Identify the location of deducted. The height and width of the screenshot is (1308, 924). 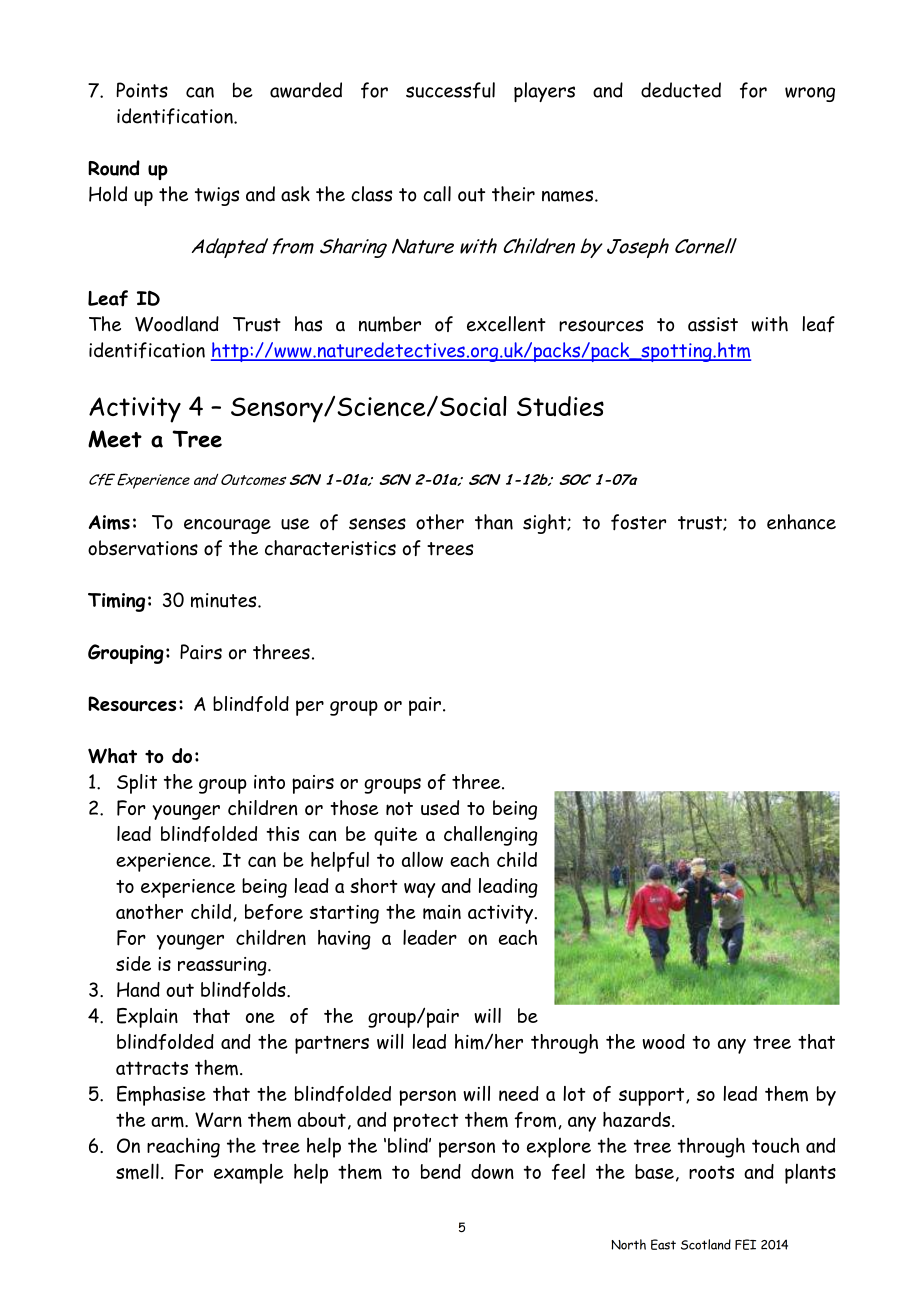
(681, 90).
